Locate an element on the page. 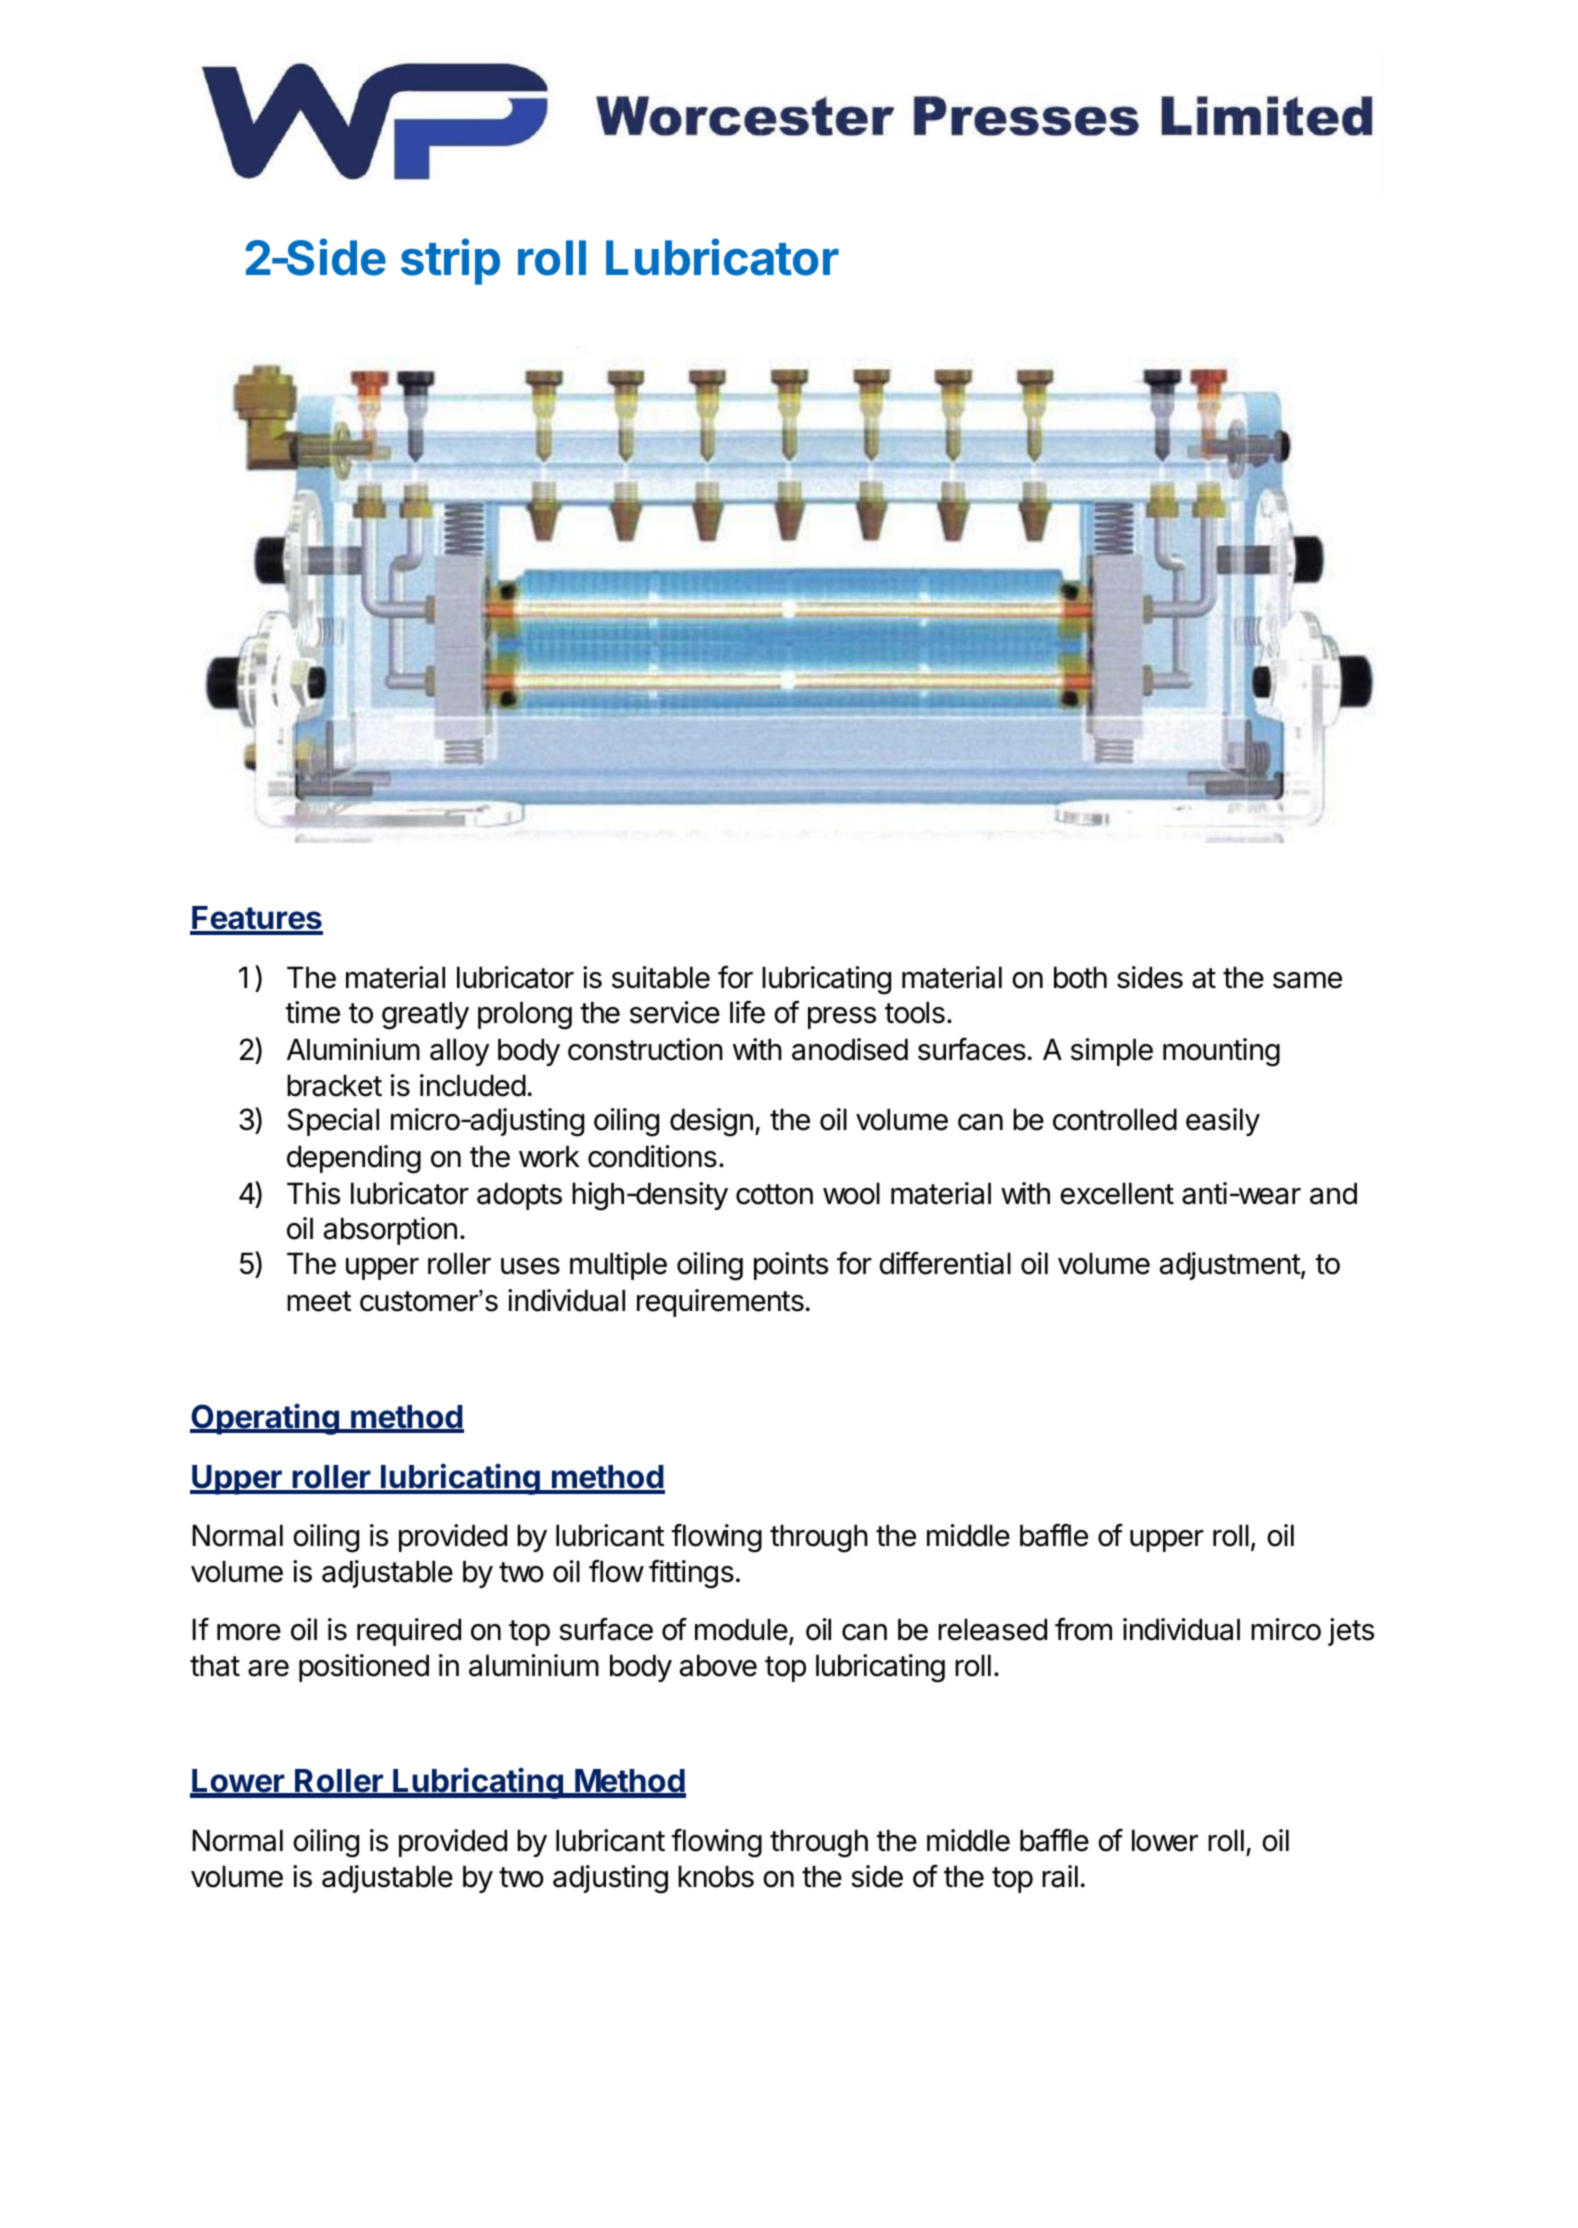 This image has height=2228, width=1578. positioned is located at coordinates (364, 1668).
